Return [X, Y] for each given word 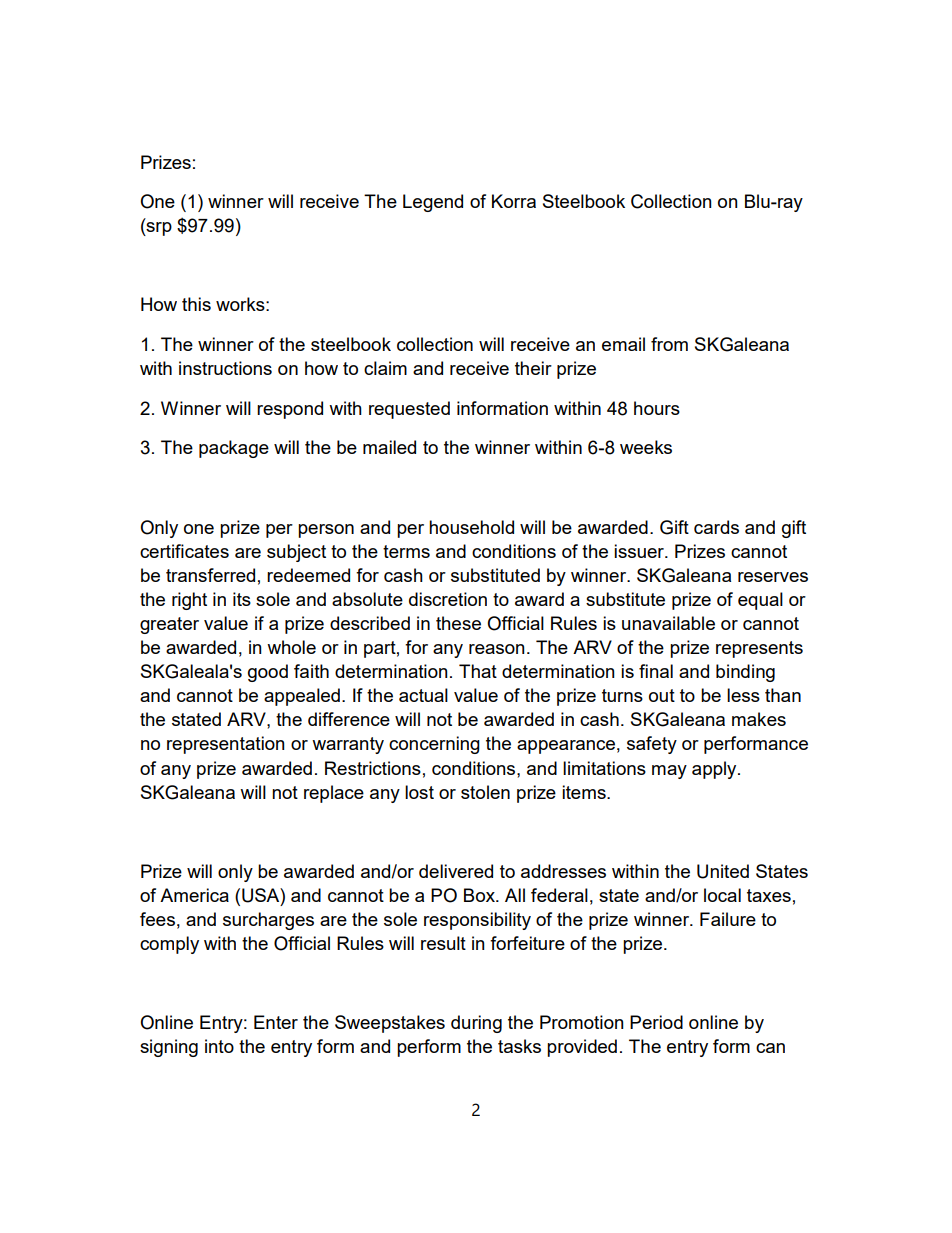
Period [656, 1022]
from [669, 344]
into [219, 1046]
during [476, 1024]
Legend [433, 203]
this [196, 304]
